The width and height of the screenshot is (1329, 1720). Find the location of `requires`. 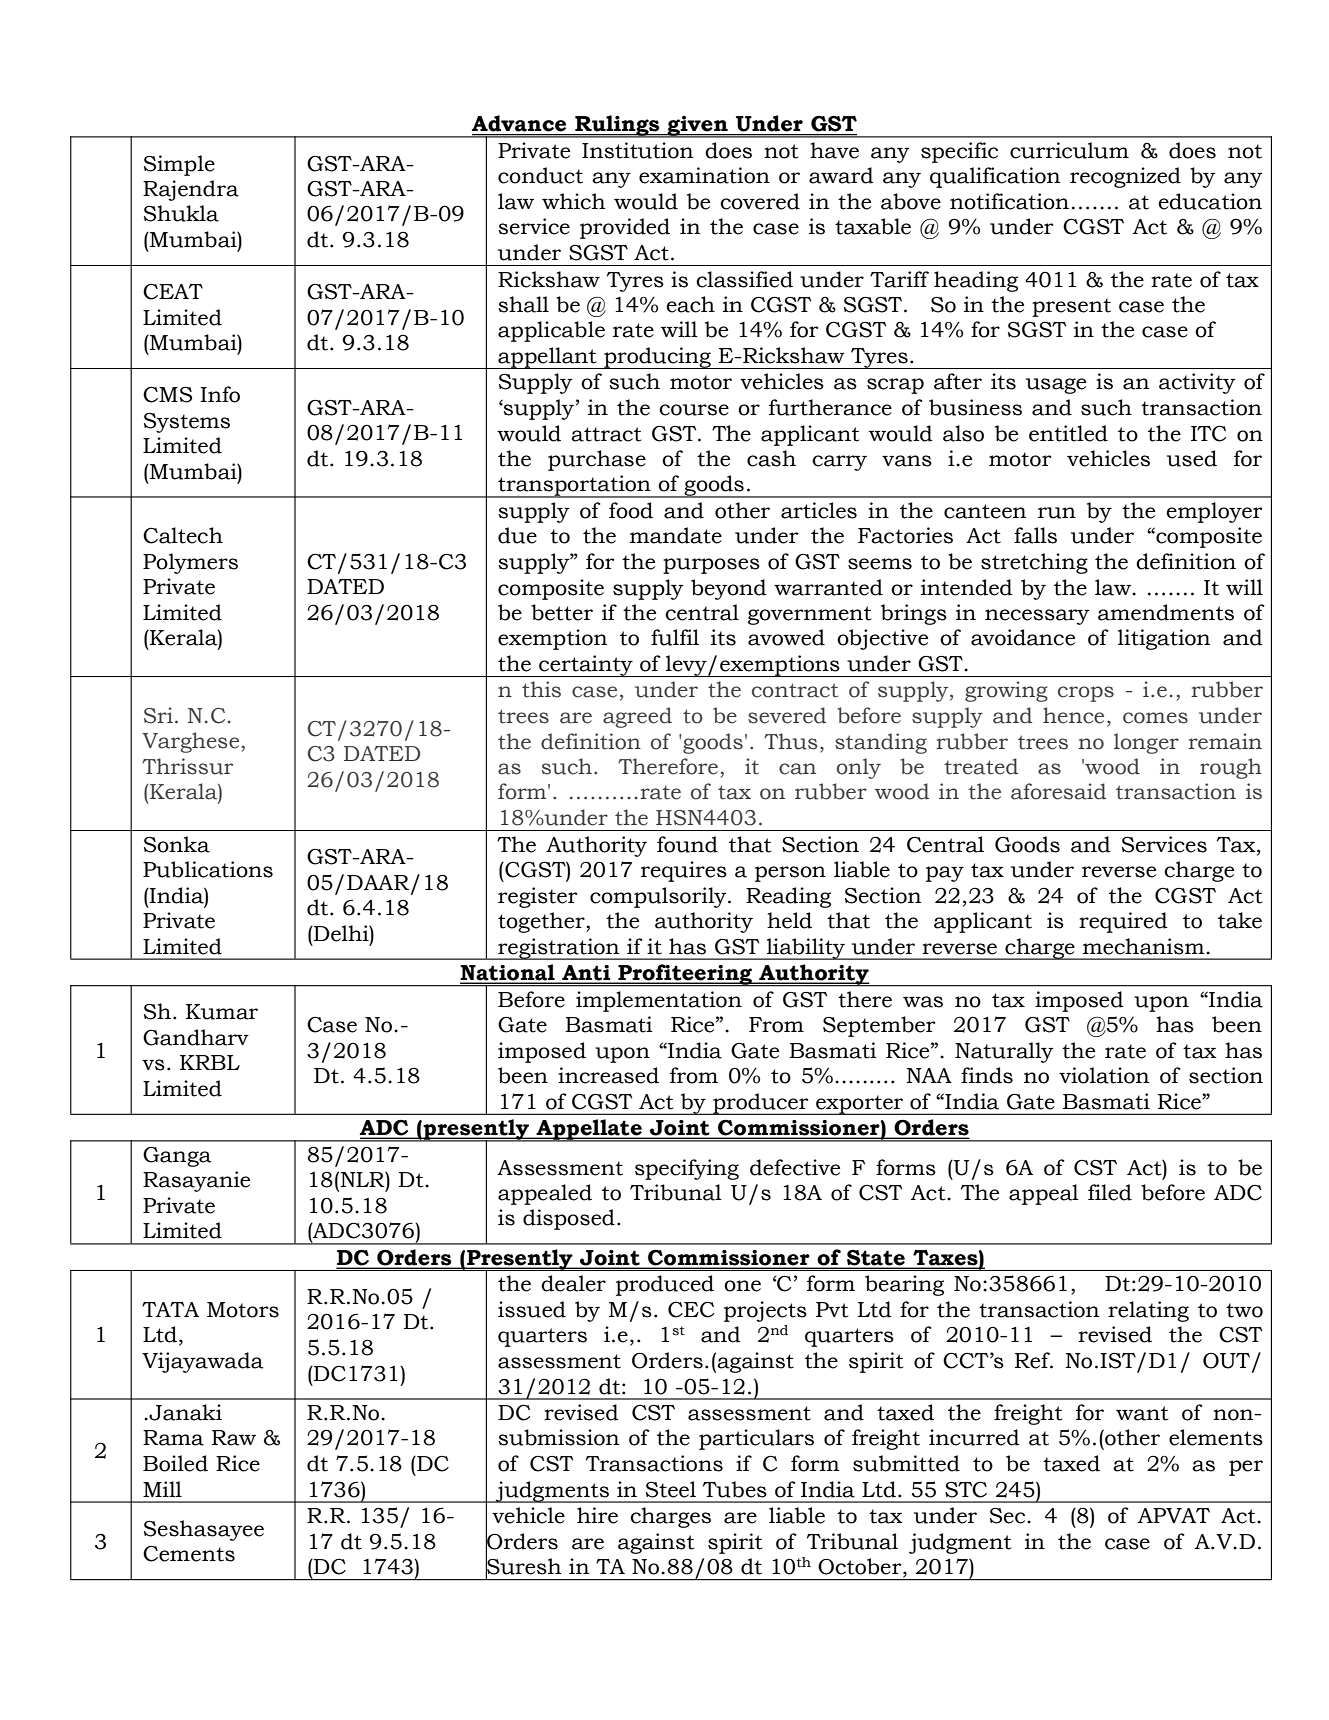

requires is located at coordinates (684, 871).
